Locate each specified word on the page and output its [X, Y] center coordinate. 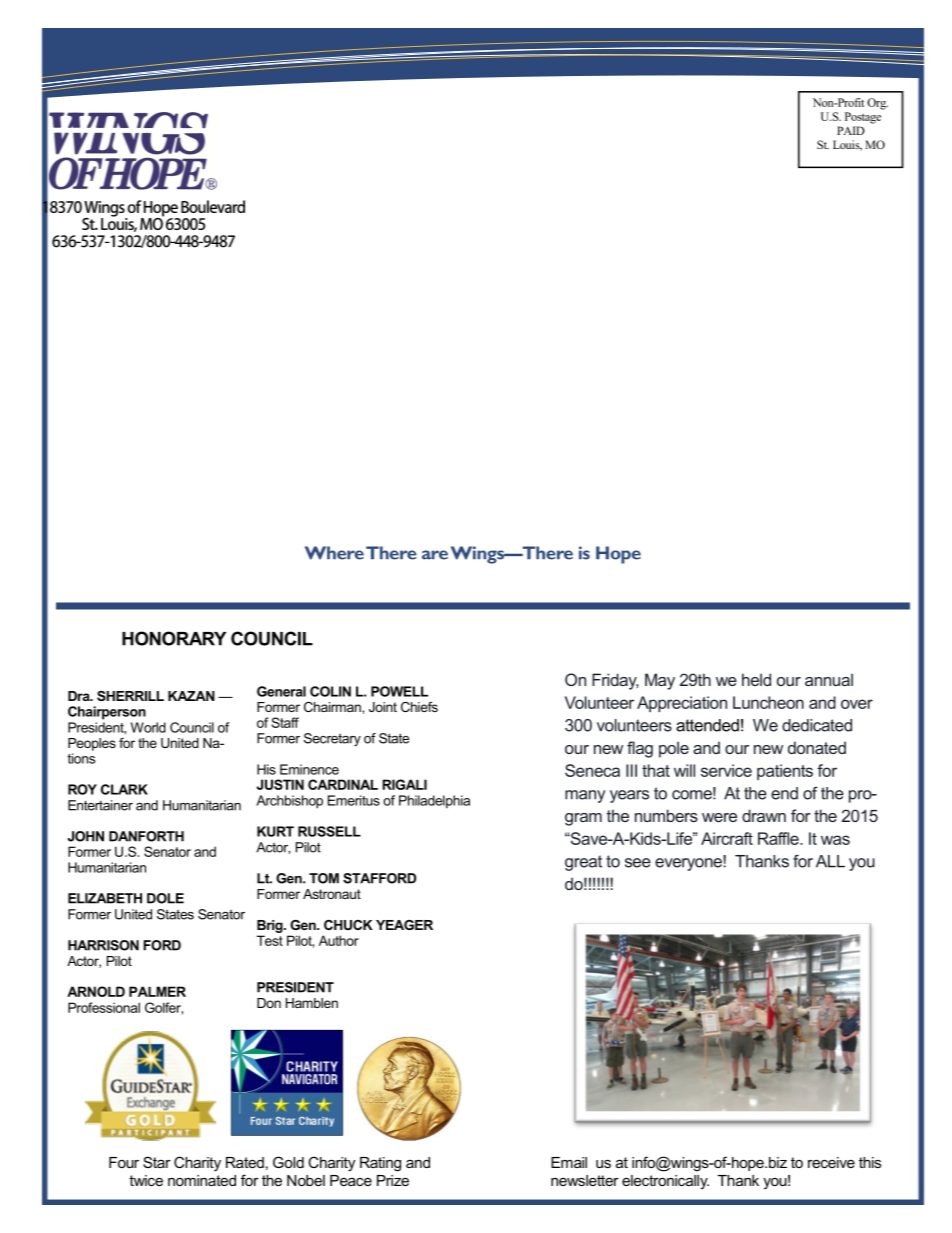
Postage [863, 118]
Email [569, 1162]
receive [831, 1162]
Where [334, 553]
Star [157, 1162]
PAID [851, 130]
